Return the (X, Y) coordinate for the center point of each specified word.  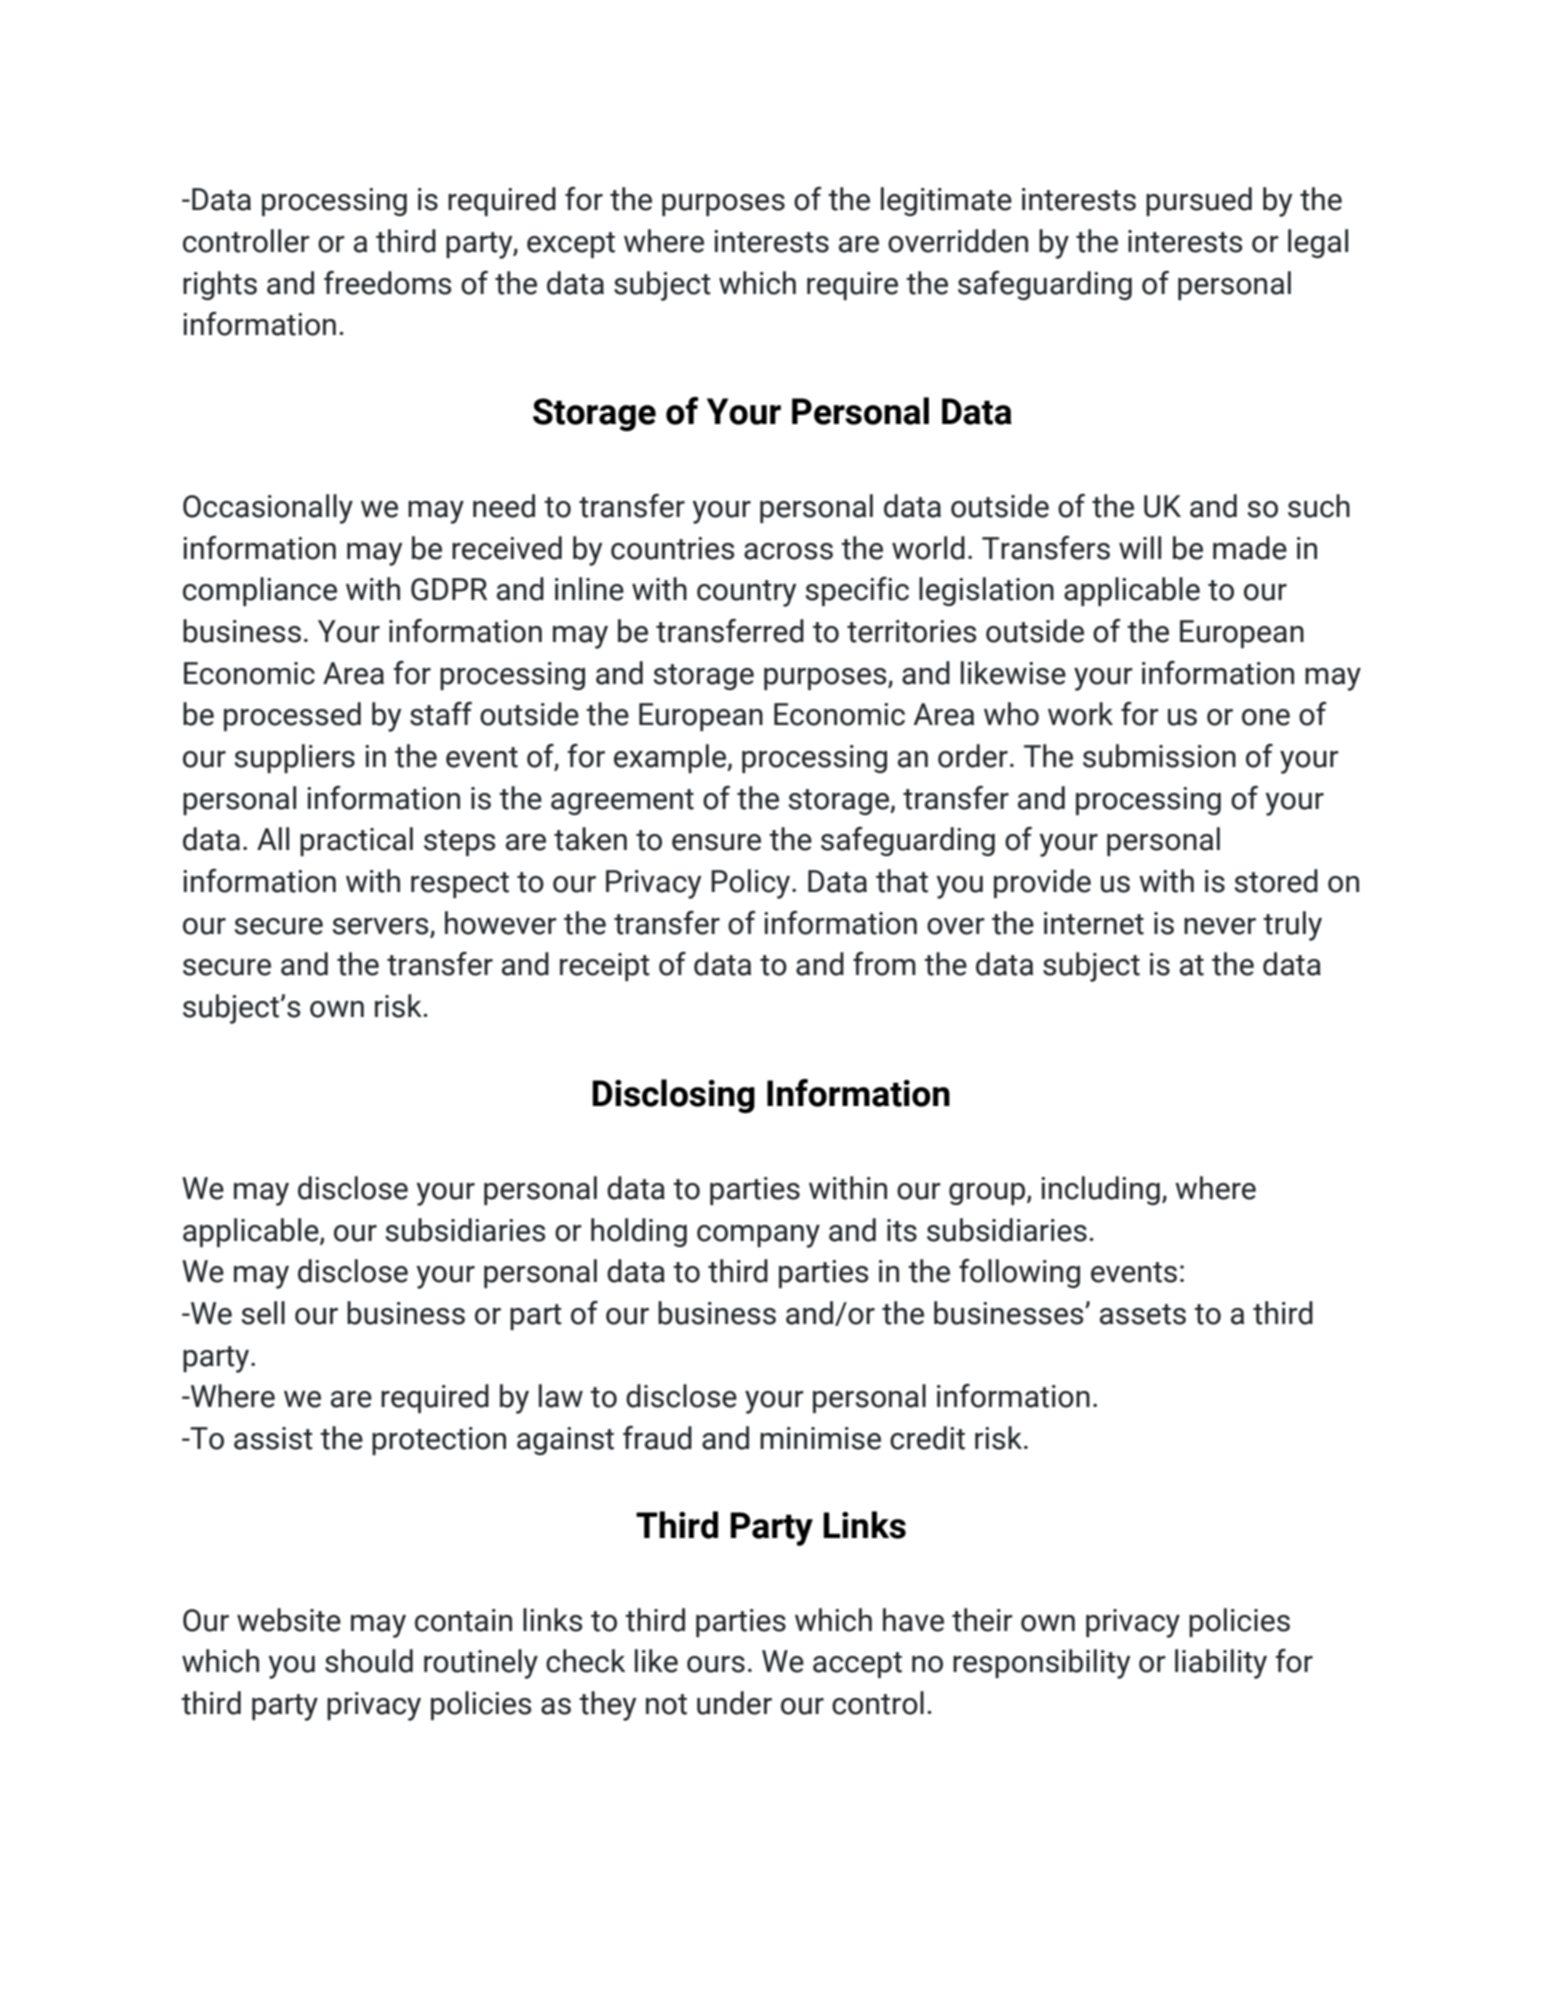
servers (380, 926)
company (758, 1236)
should (369, 1661)
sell (263, 1313)
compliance (260, 591)
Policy (752, 884)
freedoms (387, 283)
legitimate (946, 201)
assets (1143, 1314)
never (1220, 926)
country (746, 593)
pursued (1199, 201)
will (1140, 547)
